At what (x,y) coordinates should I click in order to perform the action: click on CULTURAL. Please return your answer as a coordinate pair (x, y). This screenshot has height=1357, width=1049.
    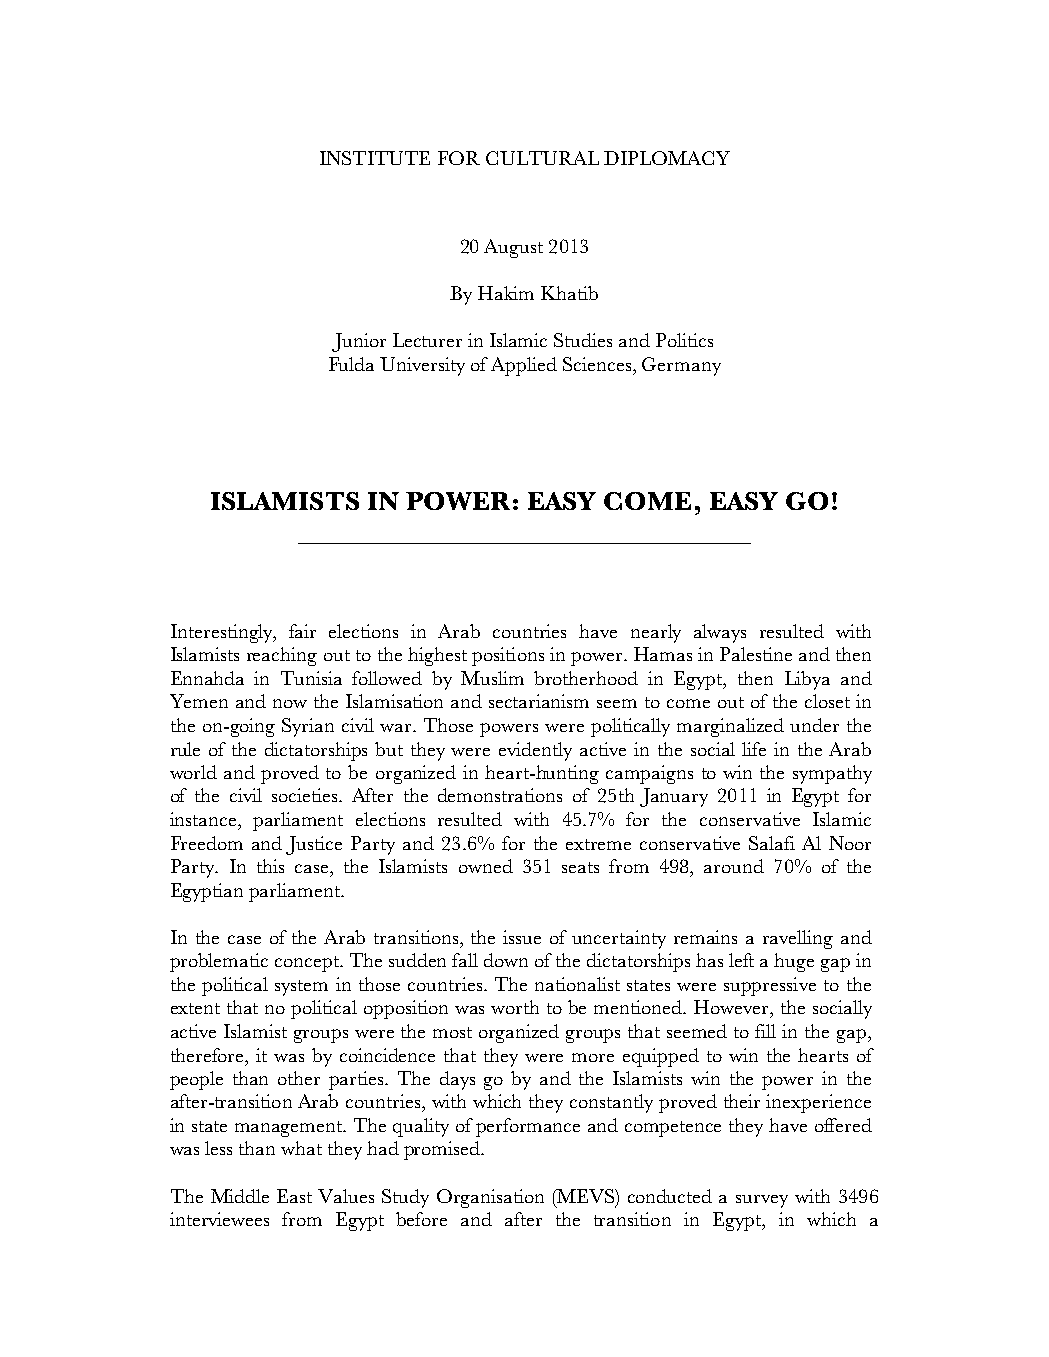
    Looking at the image, I should click on (542, 158).
